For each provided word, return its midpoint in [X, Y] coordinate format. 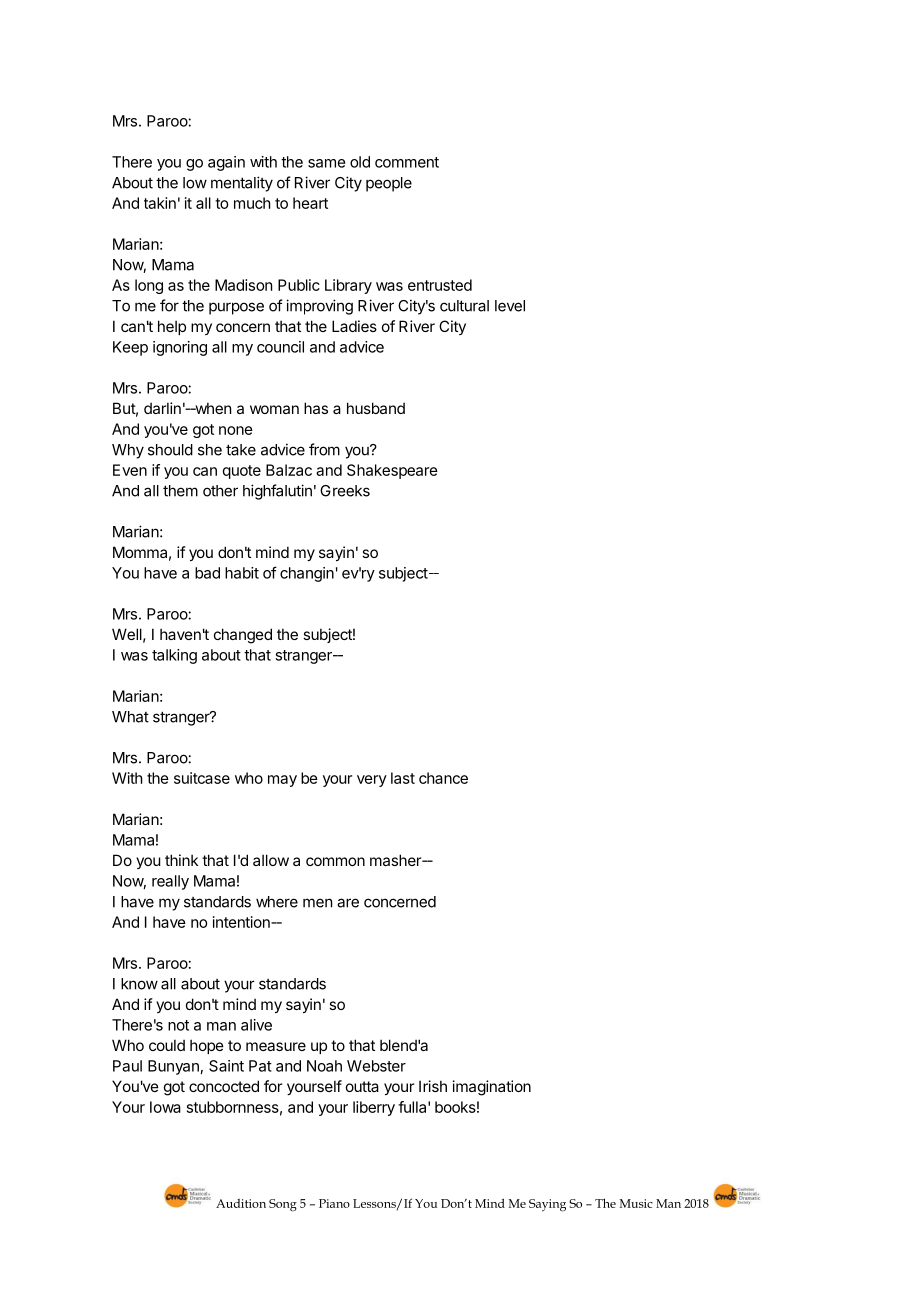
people [389, 184]
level [510, 306]
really [170, 882]
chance [443, 778]
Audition [241, 1203]
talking [174, 656]
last [403, 778]
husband [376, 408]
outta [362, 1086]
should [170, 450]
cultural [464, 306]
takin [160, 203]
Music [636, 1203]
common [335, 861]
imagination [492, 1088]
